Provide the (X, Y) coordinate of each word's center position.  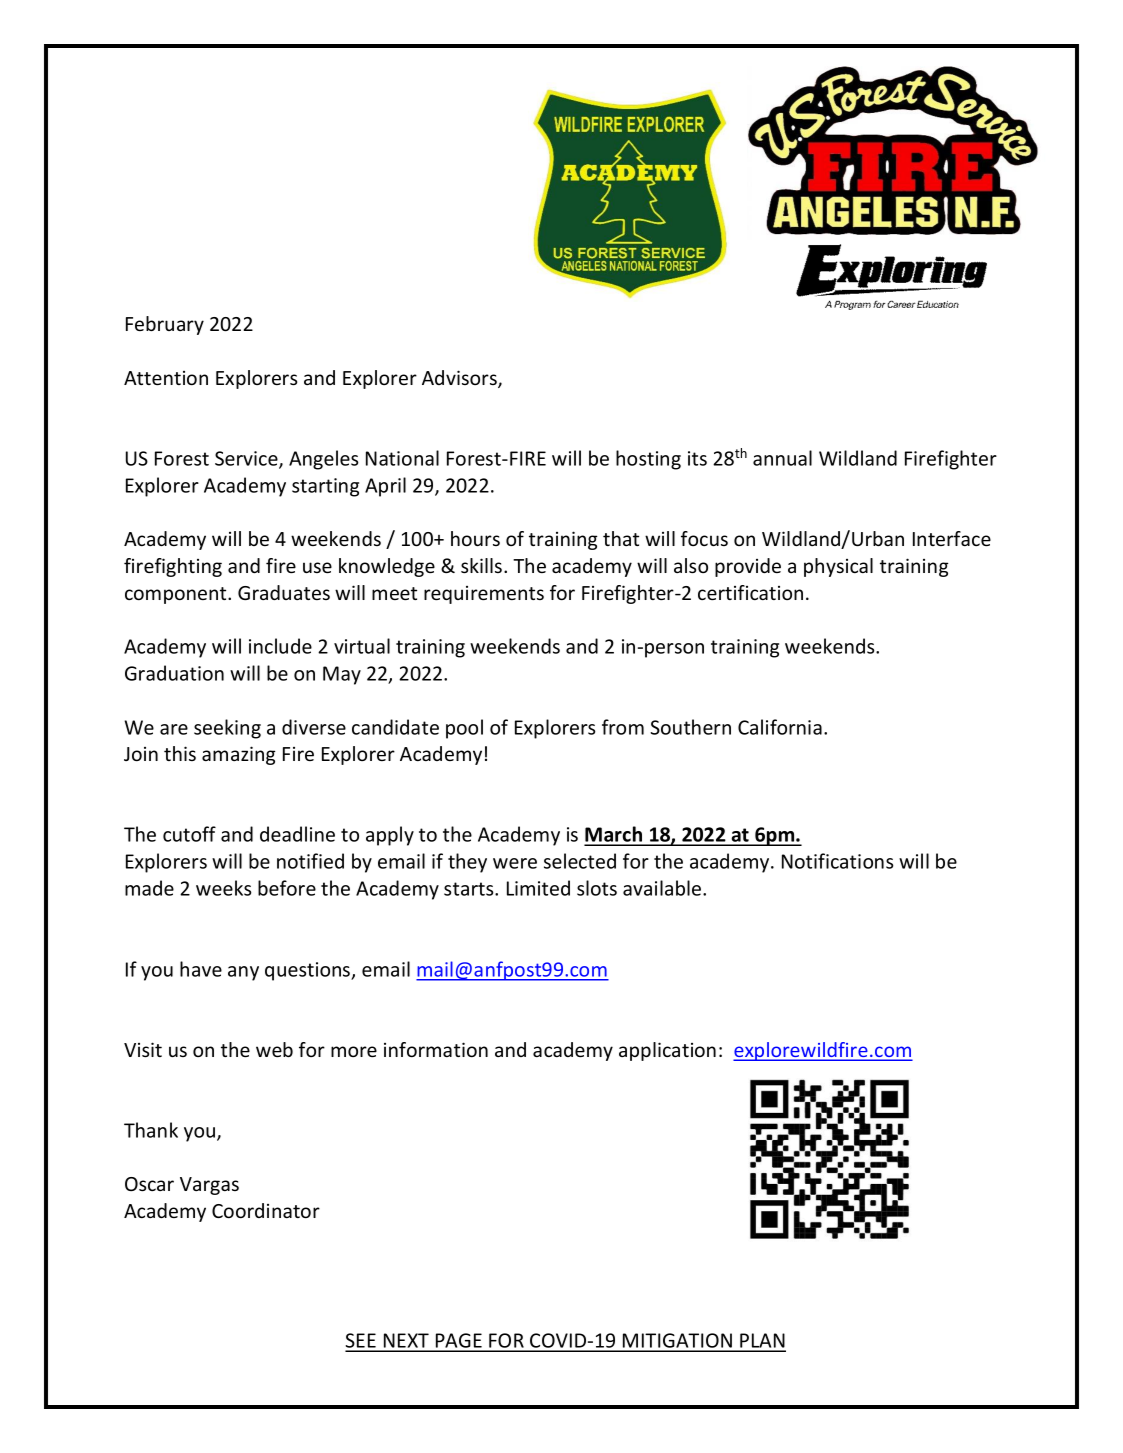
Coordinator (266, 1210)
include (280, 646)
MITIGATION (678, 1342)
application (667, 1051)
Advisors (460, 379)
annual (782, 458)
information (436, 1049)
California (780, 727)
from (623, 727)
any (243, 973)
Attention (166, 378)
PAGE (459, 1342)
